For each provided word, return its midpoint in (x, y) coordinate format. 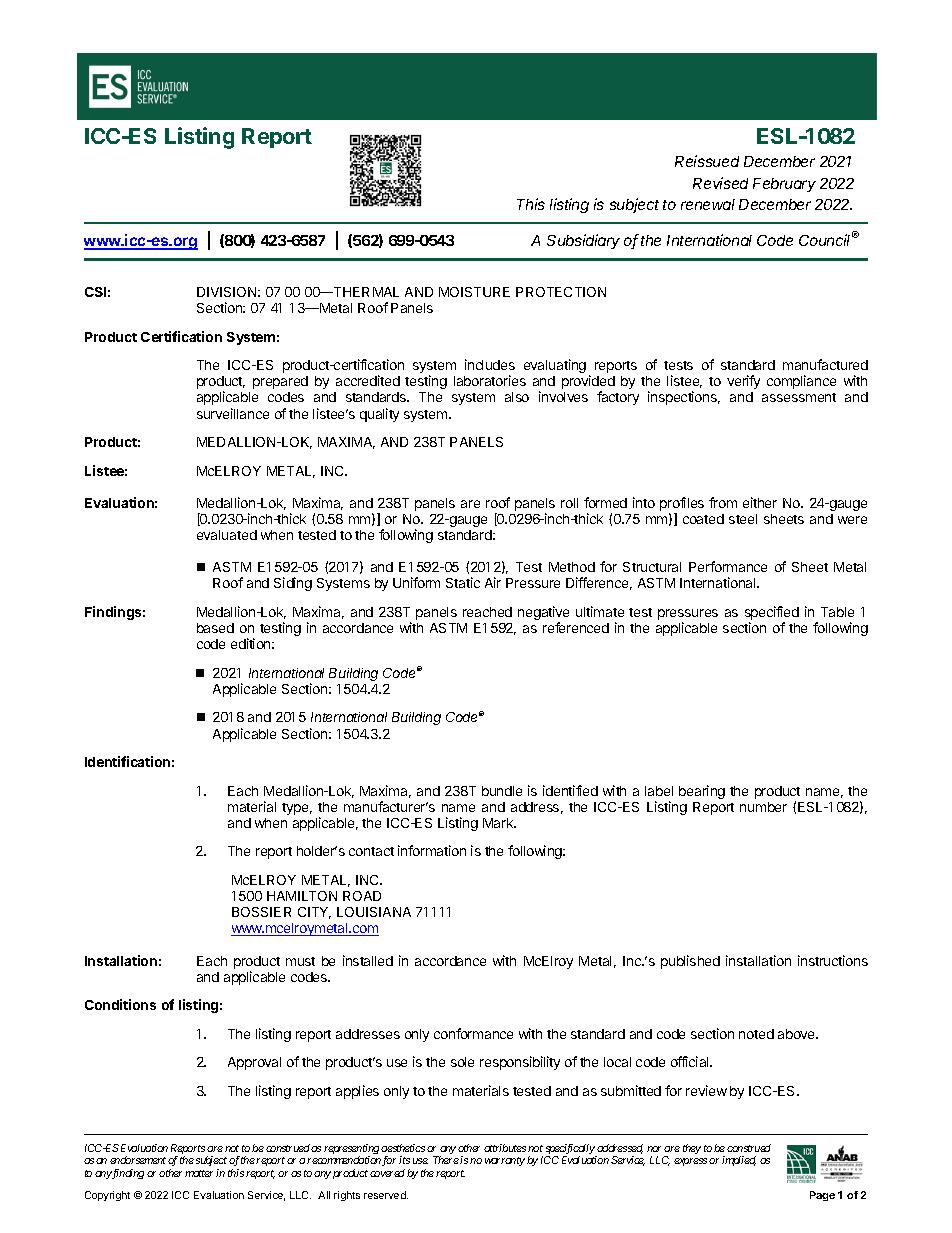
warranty (505, 1161)
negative (543, 614)
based (215, 628)
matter (199, 1173)
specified (772, 614)
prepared (280, 382)
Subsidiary (583, 241)
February (784, 185)
